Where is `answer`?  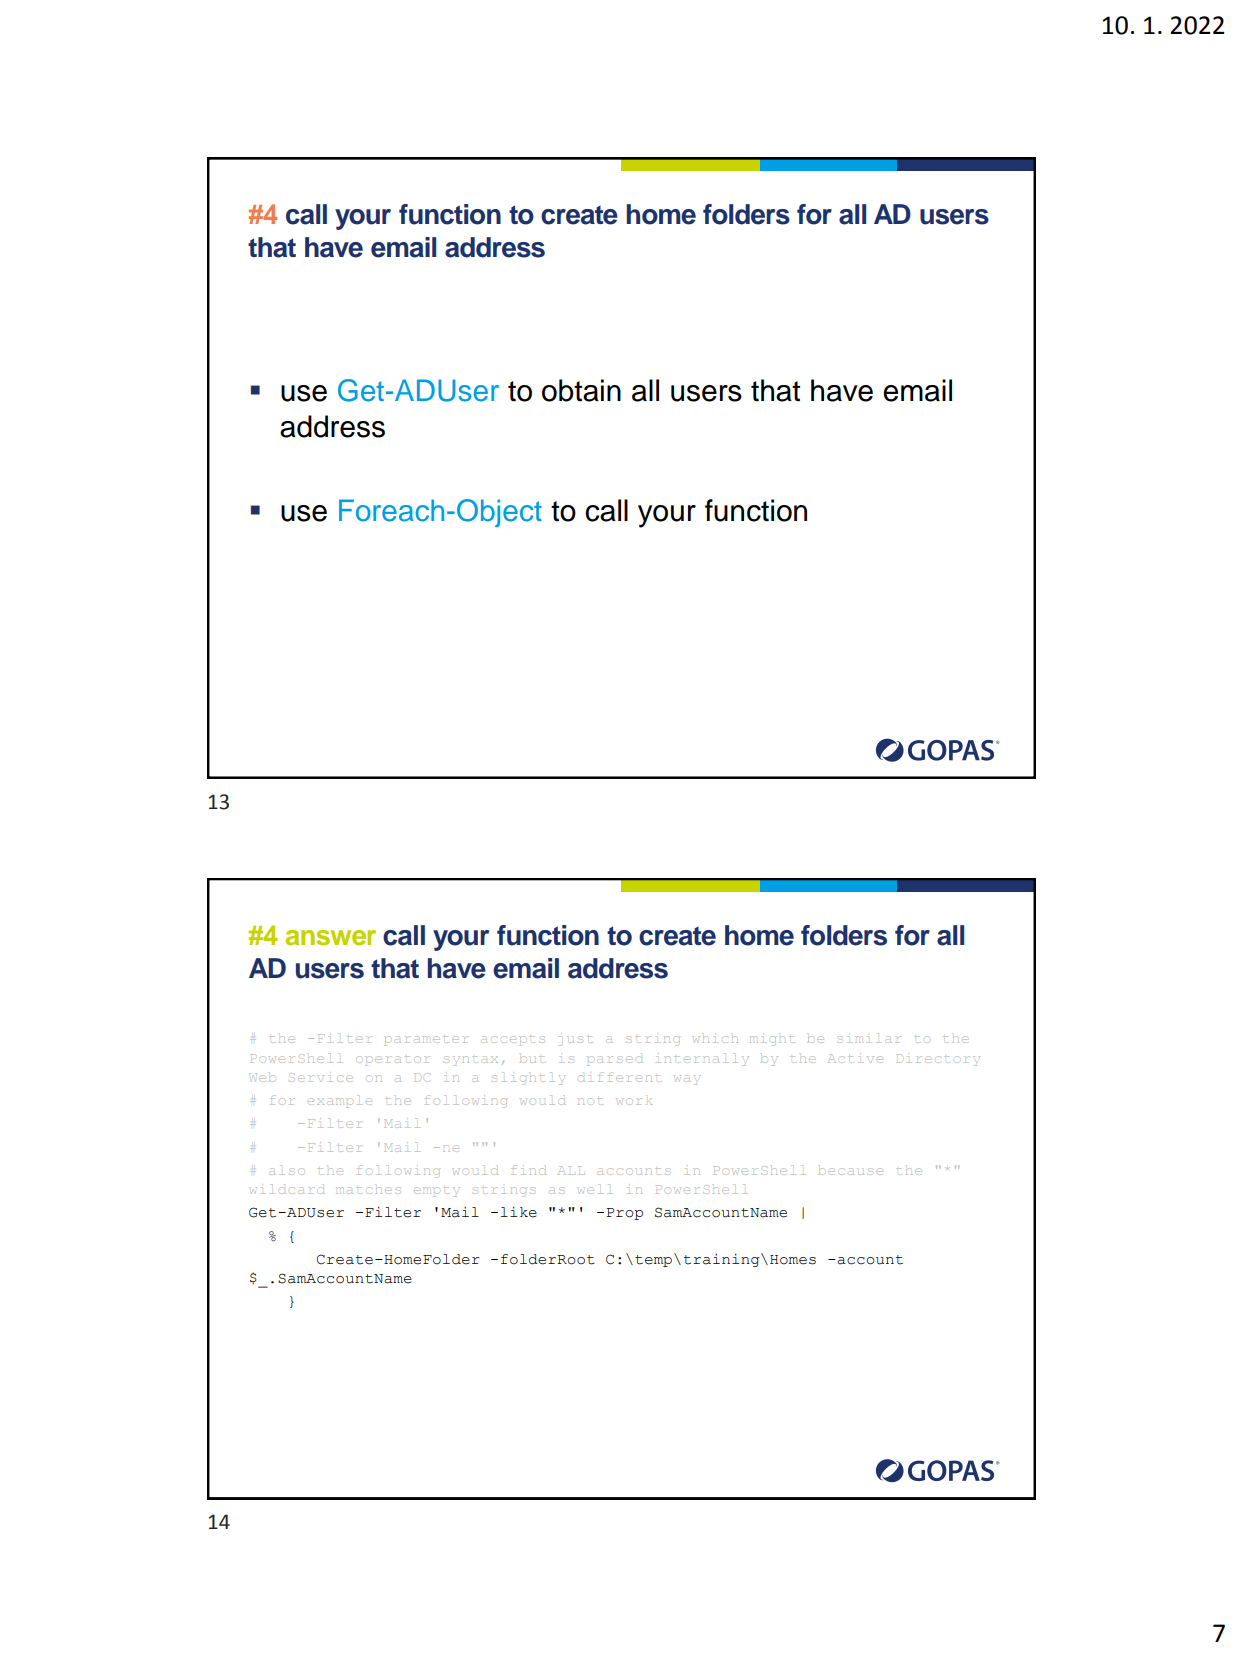 answer is located at coordinates (331, 937).
